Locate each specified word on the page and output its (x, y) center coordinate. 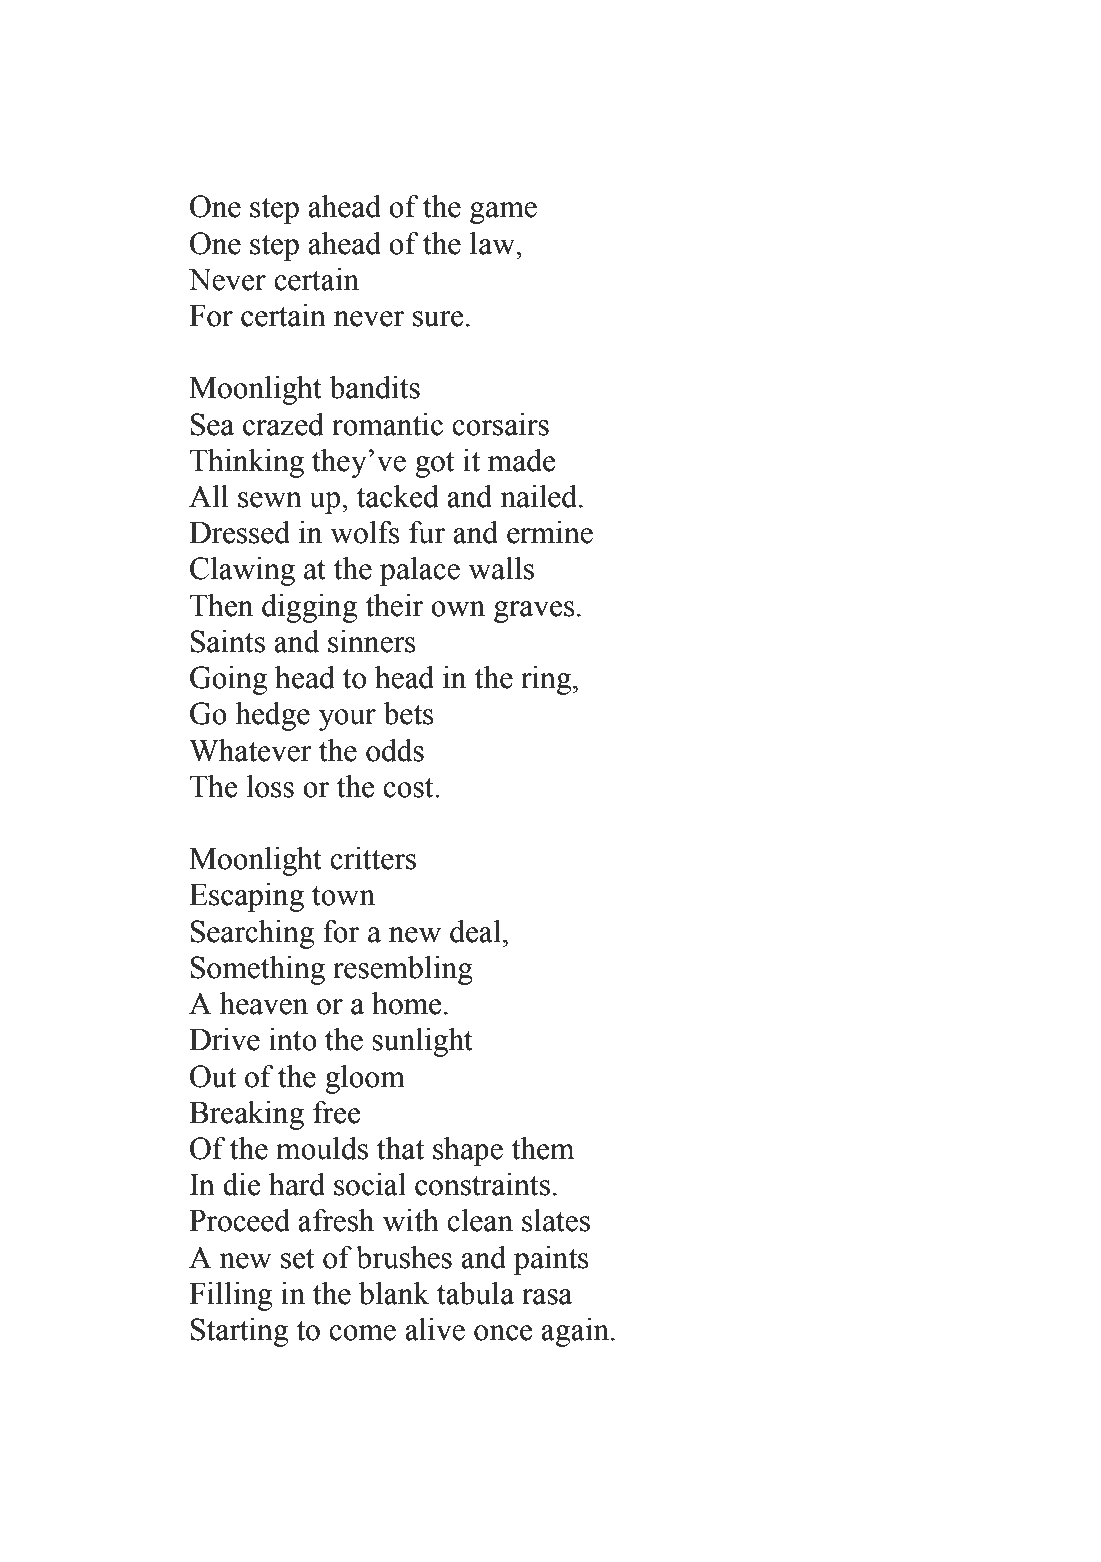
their (394, 605)
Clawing (242, 571)
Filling (230, 1296)
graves (534, 612)
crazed (283, 424)
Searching (252, 934)
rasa (547, 1297)
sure (438, 319)
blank (394, 1293)
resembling (403, 970)
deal (475, 931)
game (503, 213)
